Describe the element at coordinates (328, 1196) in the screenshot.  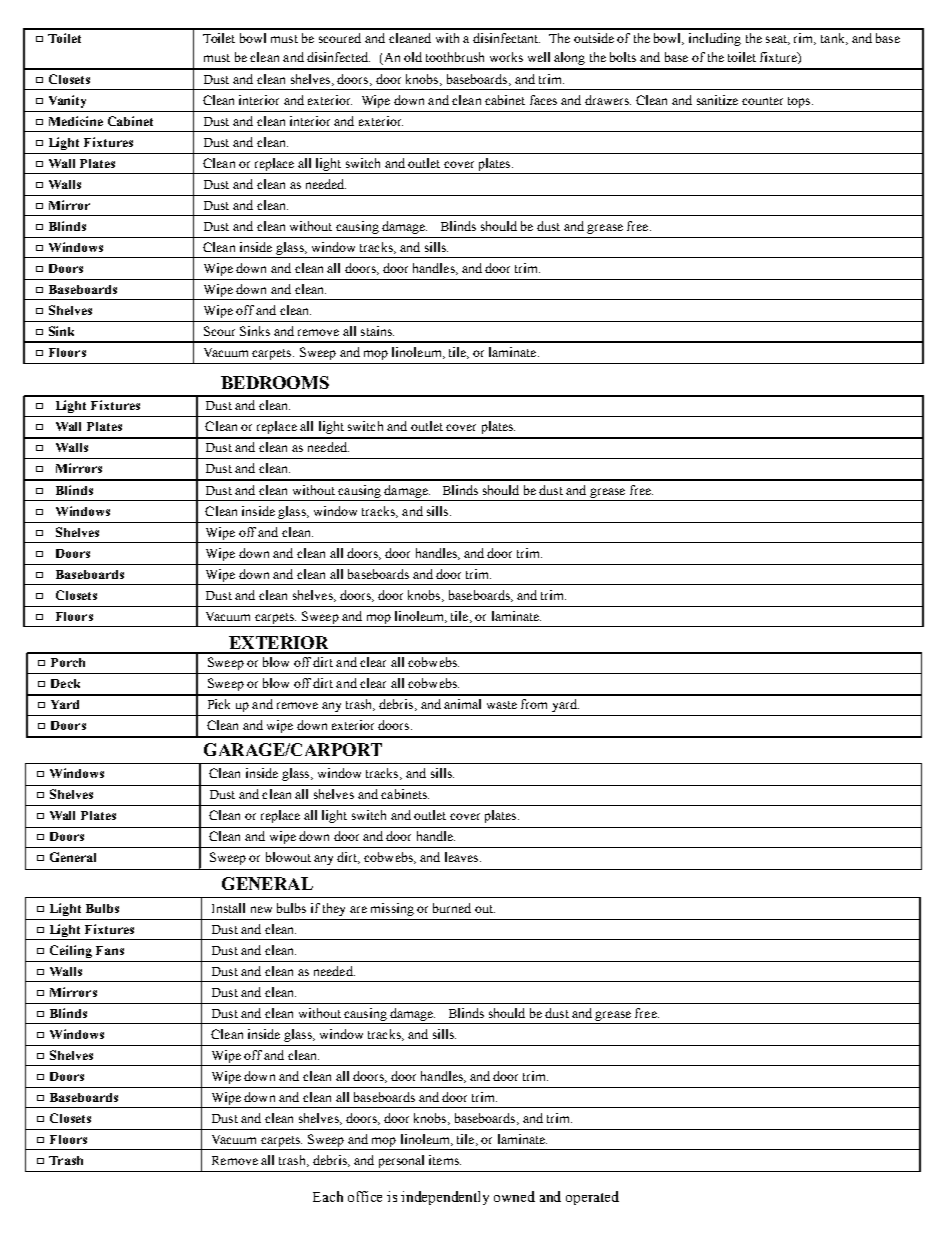
I see `Each` at that location.
